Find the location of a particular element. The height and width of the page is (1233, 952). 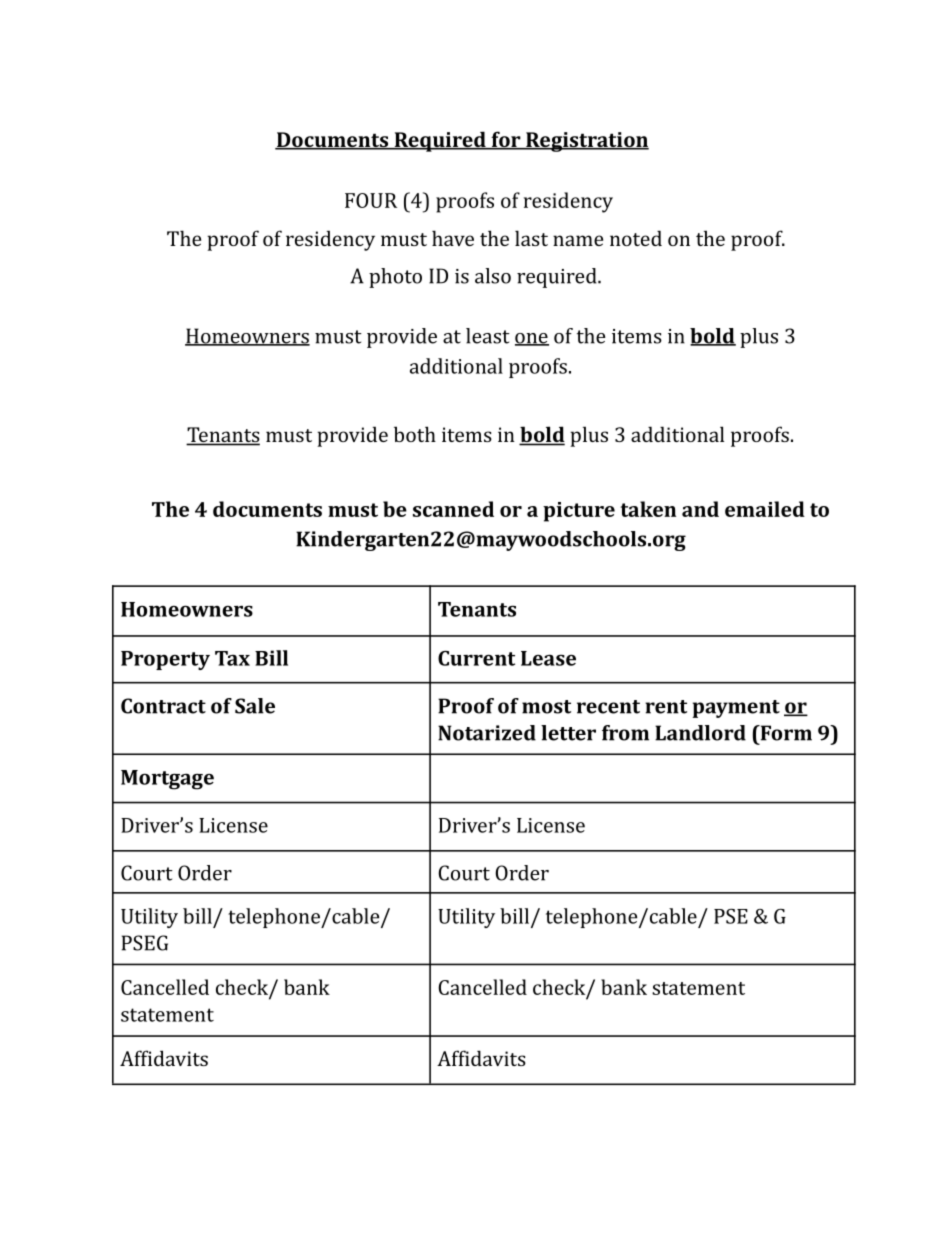

Lease is located at coordinates (548, 658).
